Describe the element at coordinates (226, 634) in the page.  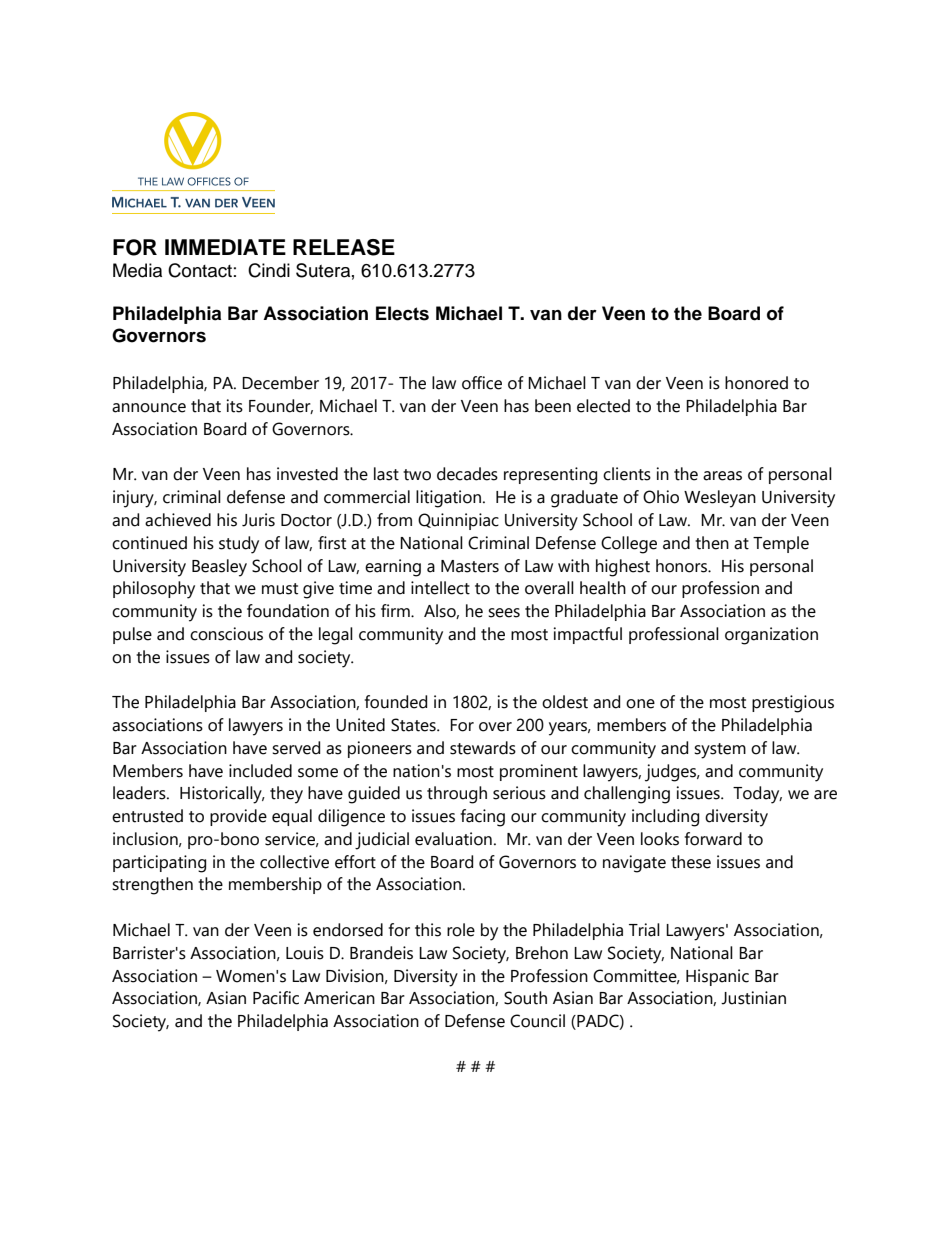
I see `conscious` at that location.
